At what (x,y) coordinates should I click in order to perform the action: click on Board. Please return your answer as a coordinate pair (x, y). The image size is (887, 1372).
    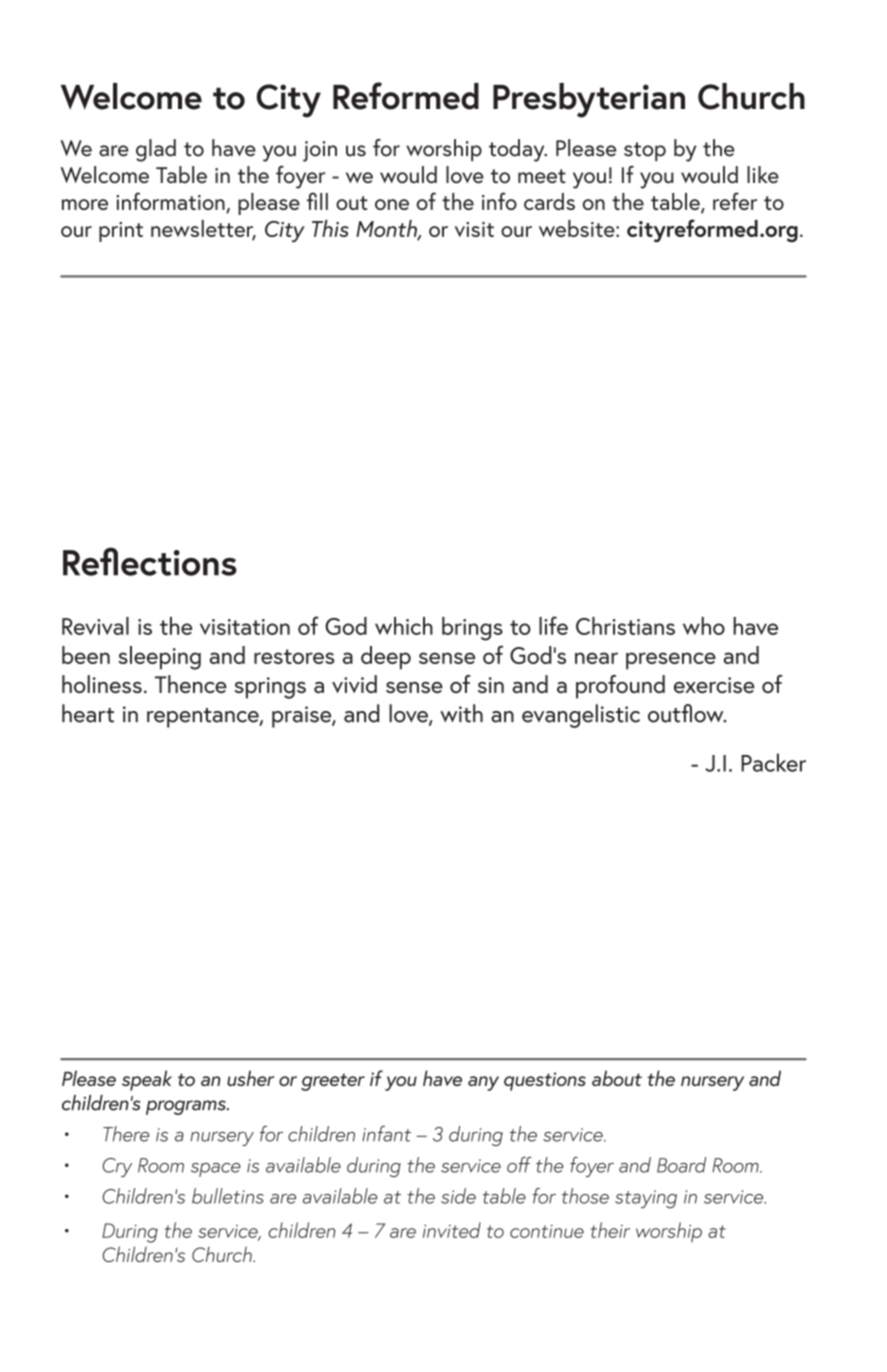
    Looking at the image, I should click on (681, 1165).
